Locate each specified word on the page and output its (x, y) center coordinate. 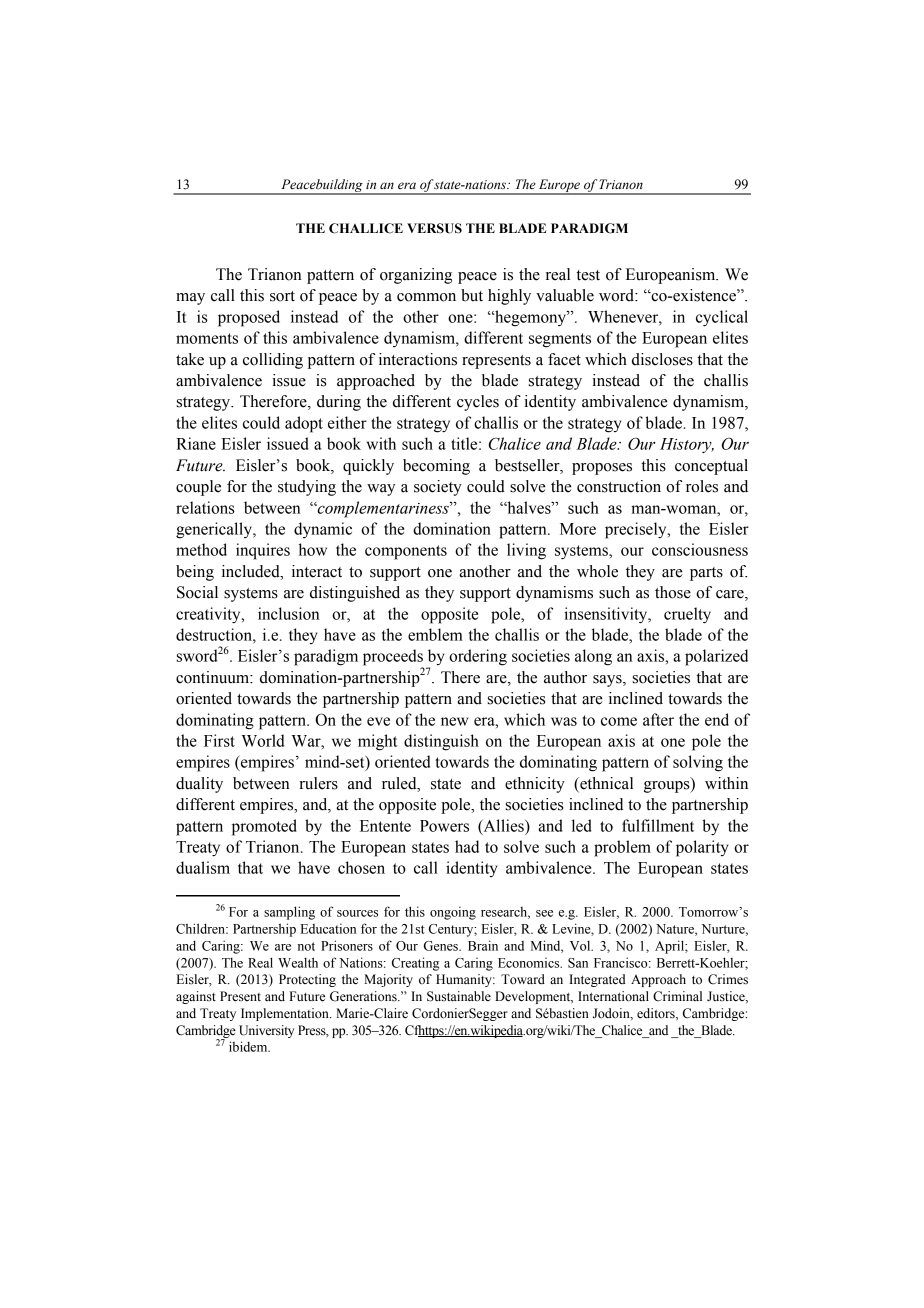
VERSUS (434, 228)
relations (205, 507)
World (262, 740)
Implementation (286, 1014)
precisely (637, 530)
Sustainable (459, 996)
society (438, 488)
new (454, 721)
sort (282, 296)
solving (698, 763)
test (588, 275)
